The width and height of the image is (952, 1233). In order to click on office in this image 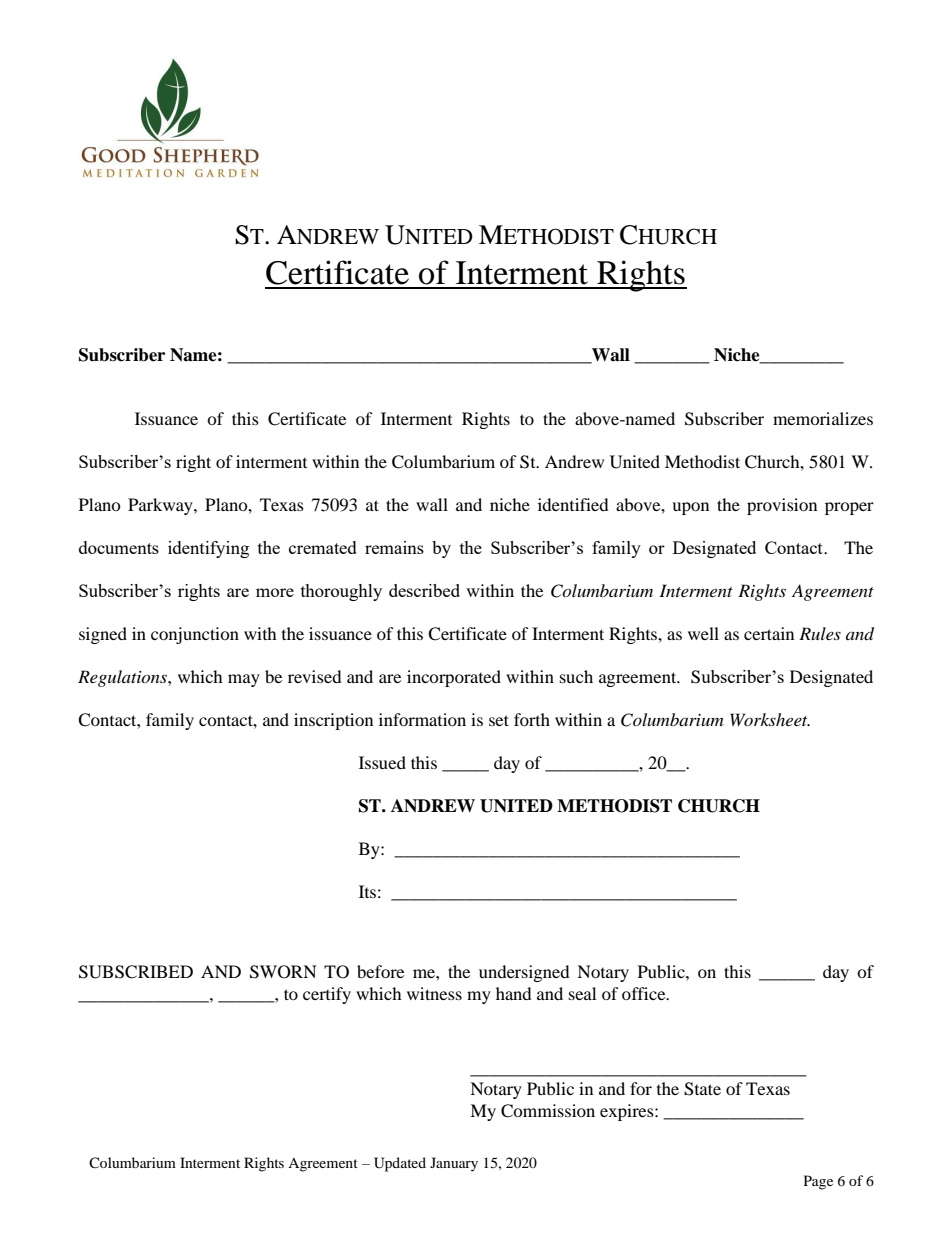, I will do `click(645, 993)`.
